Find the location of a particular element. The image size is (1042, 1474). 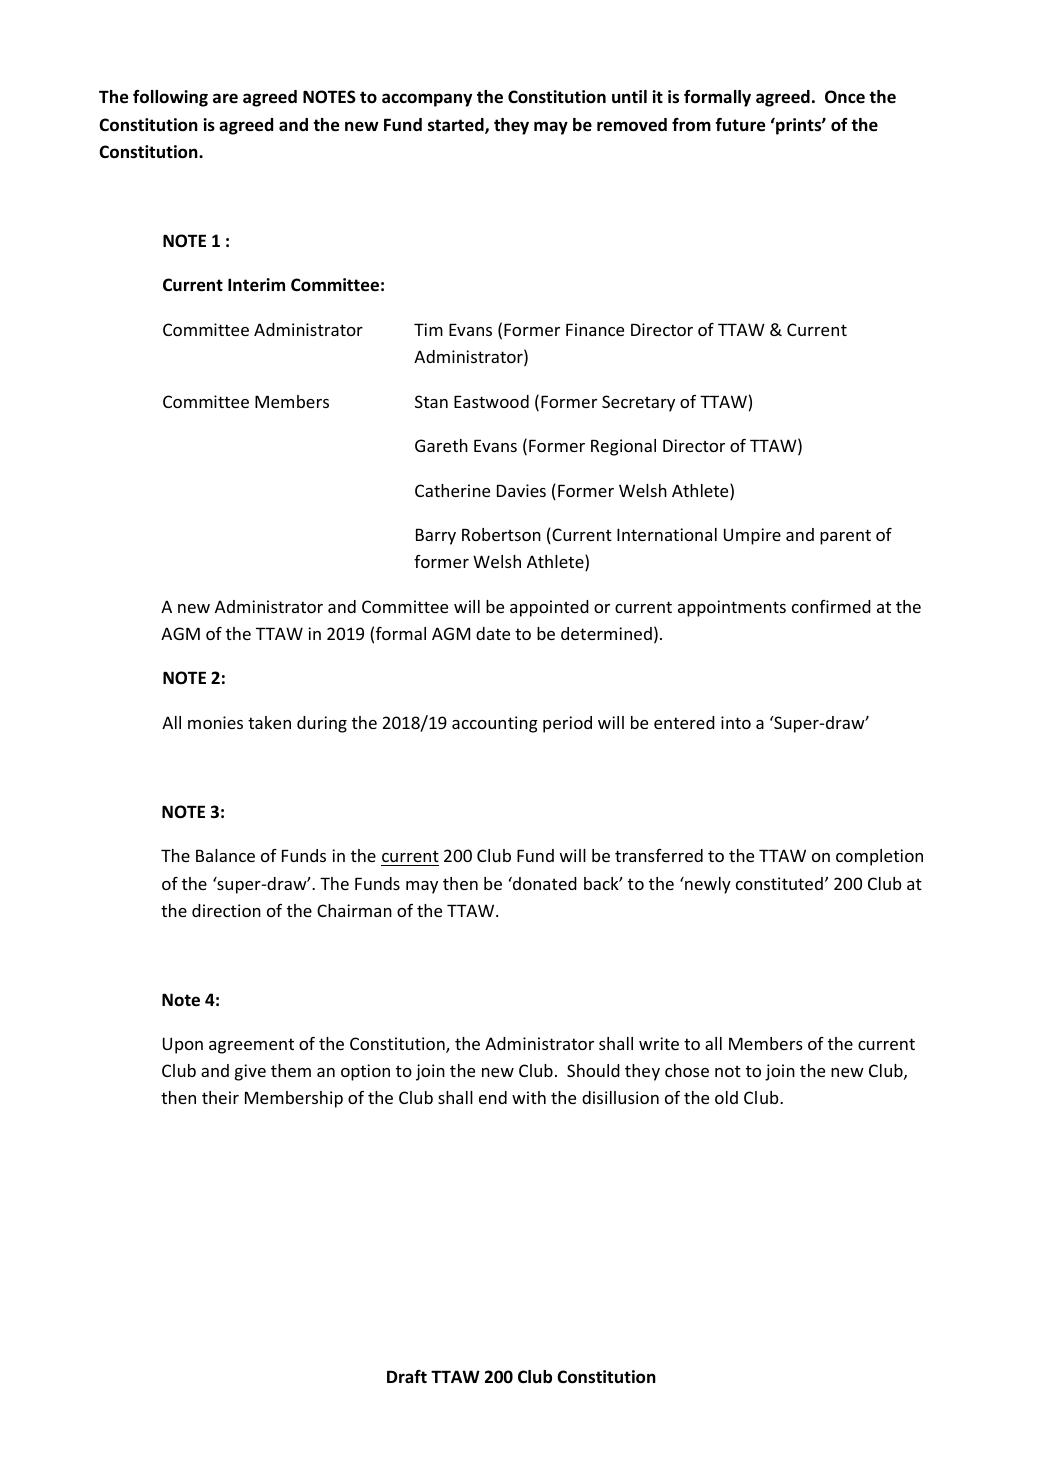

started is located at coordinates (457, 126).
